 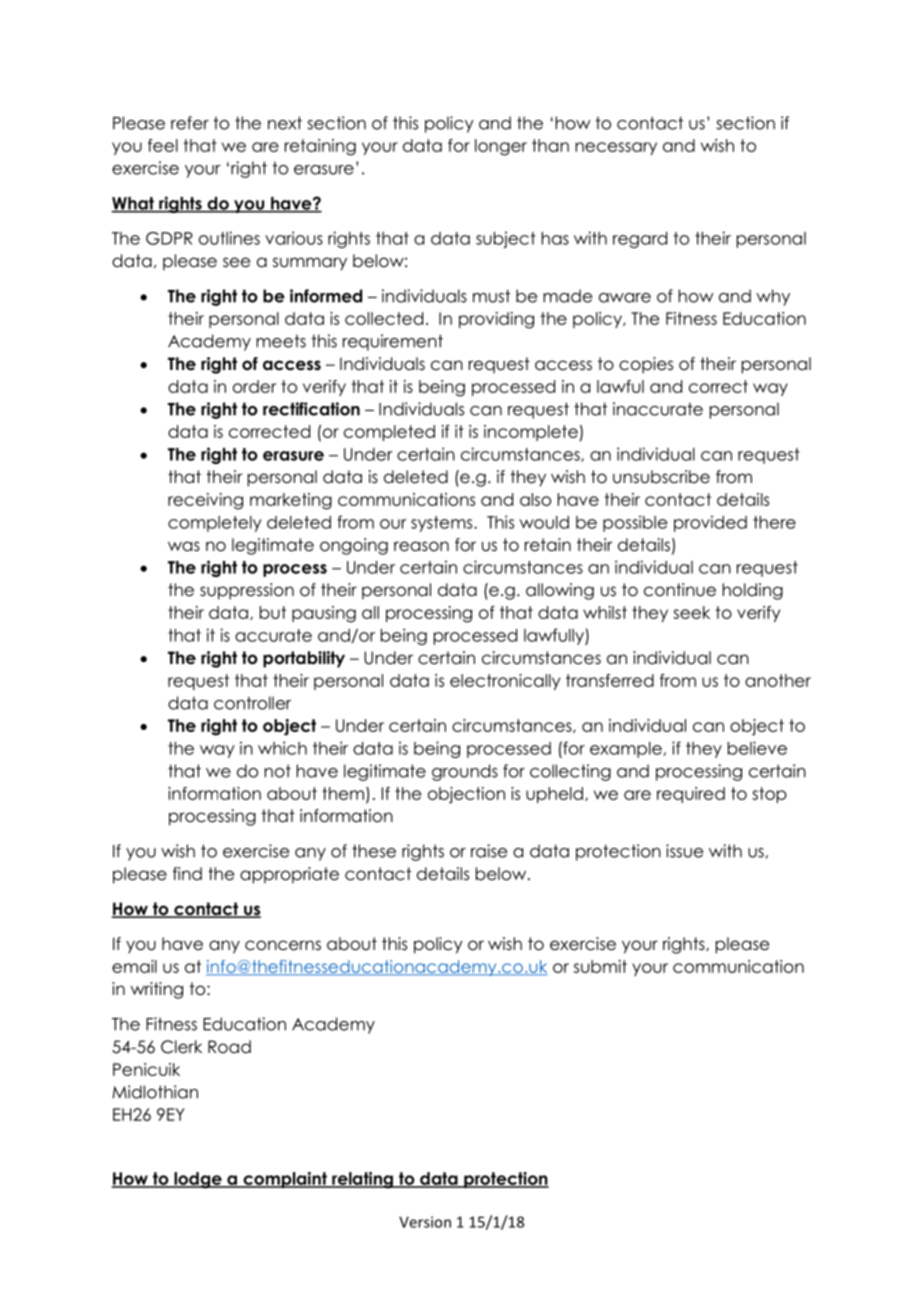 I want to click on submit, so click(x=600, y=966).
